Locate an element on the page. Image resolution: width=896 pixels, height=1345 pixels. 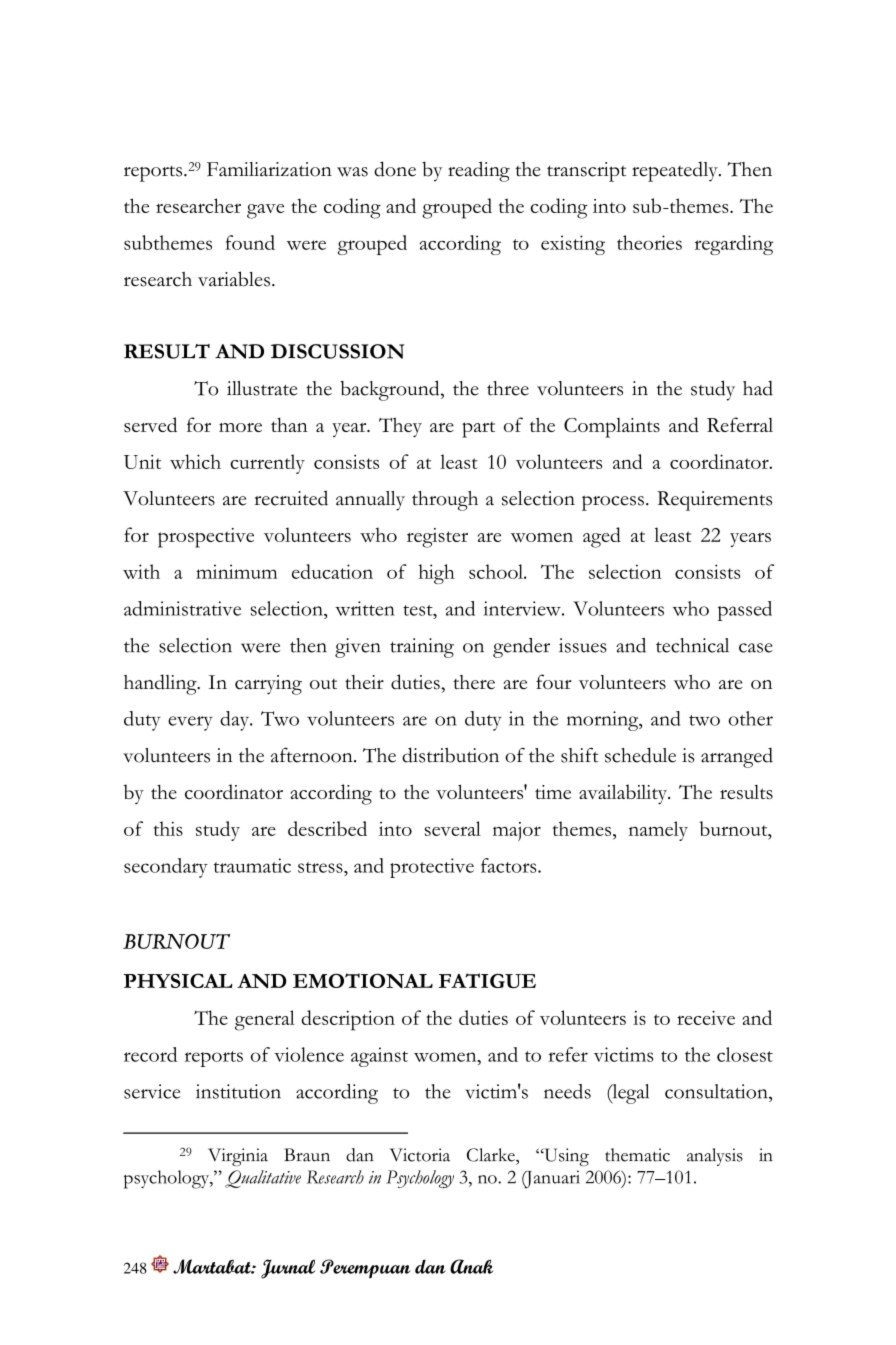
part is located at coordinates (478, 430).
